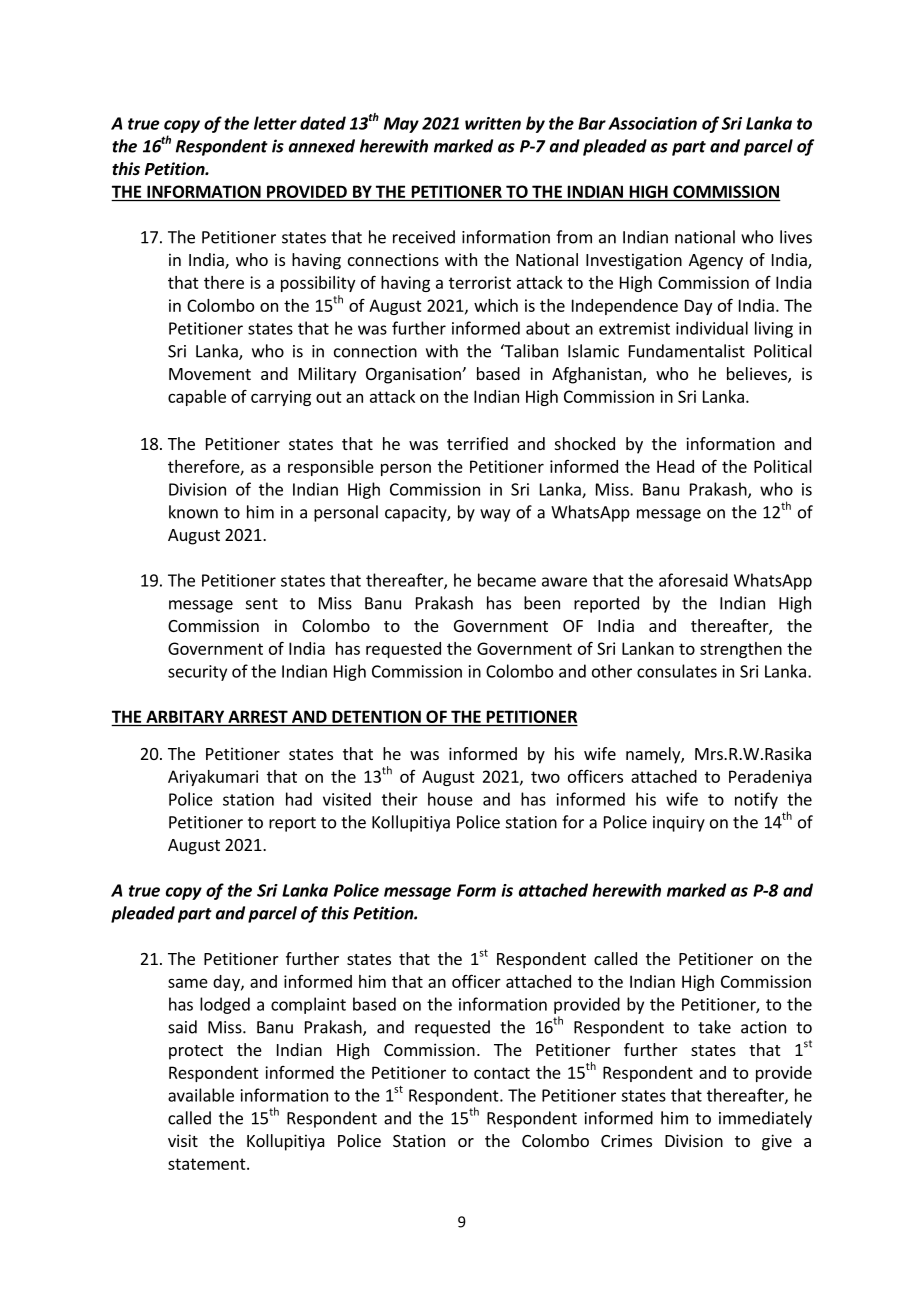  I want to click on written, so click(493, 123).
